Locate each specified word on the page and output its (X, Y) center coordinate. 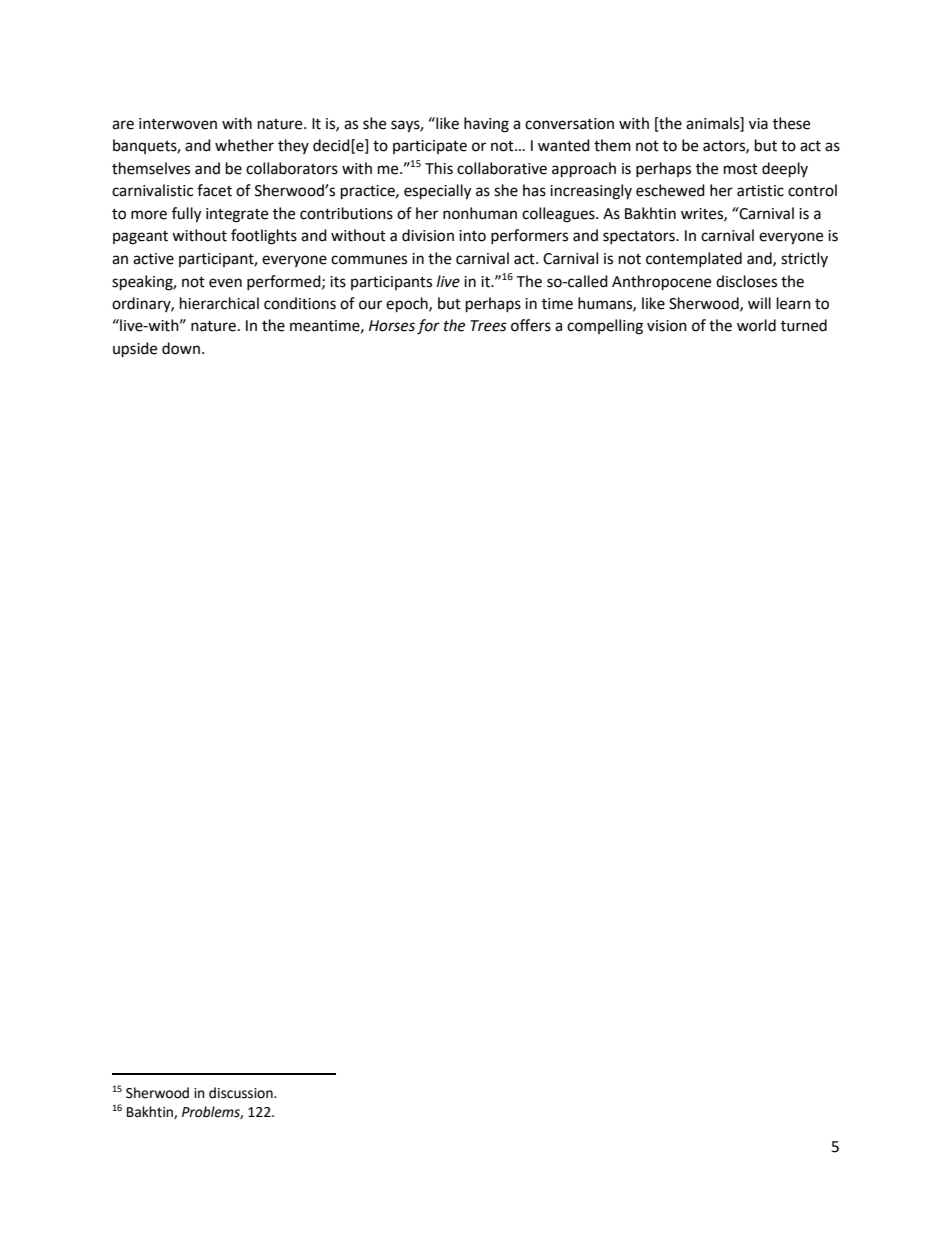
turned (804, 325)
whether (244, 145)
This (439, 168)
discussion (242, 1093)
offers (531, 325)
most (741, 169)
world (756, 325)
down (181, 348)
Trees (488, 326)
